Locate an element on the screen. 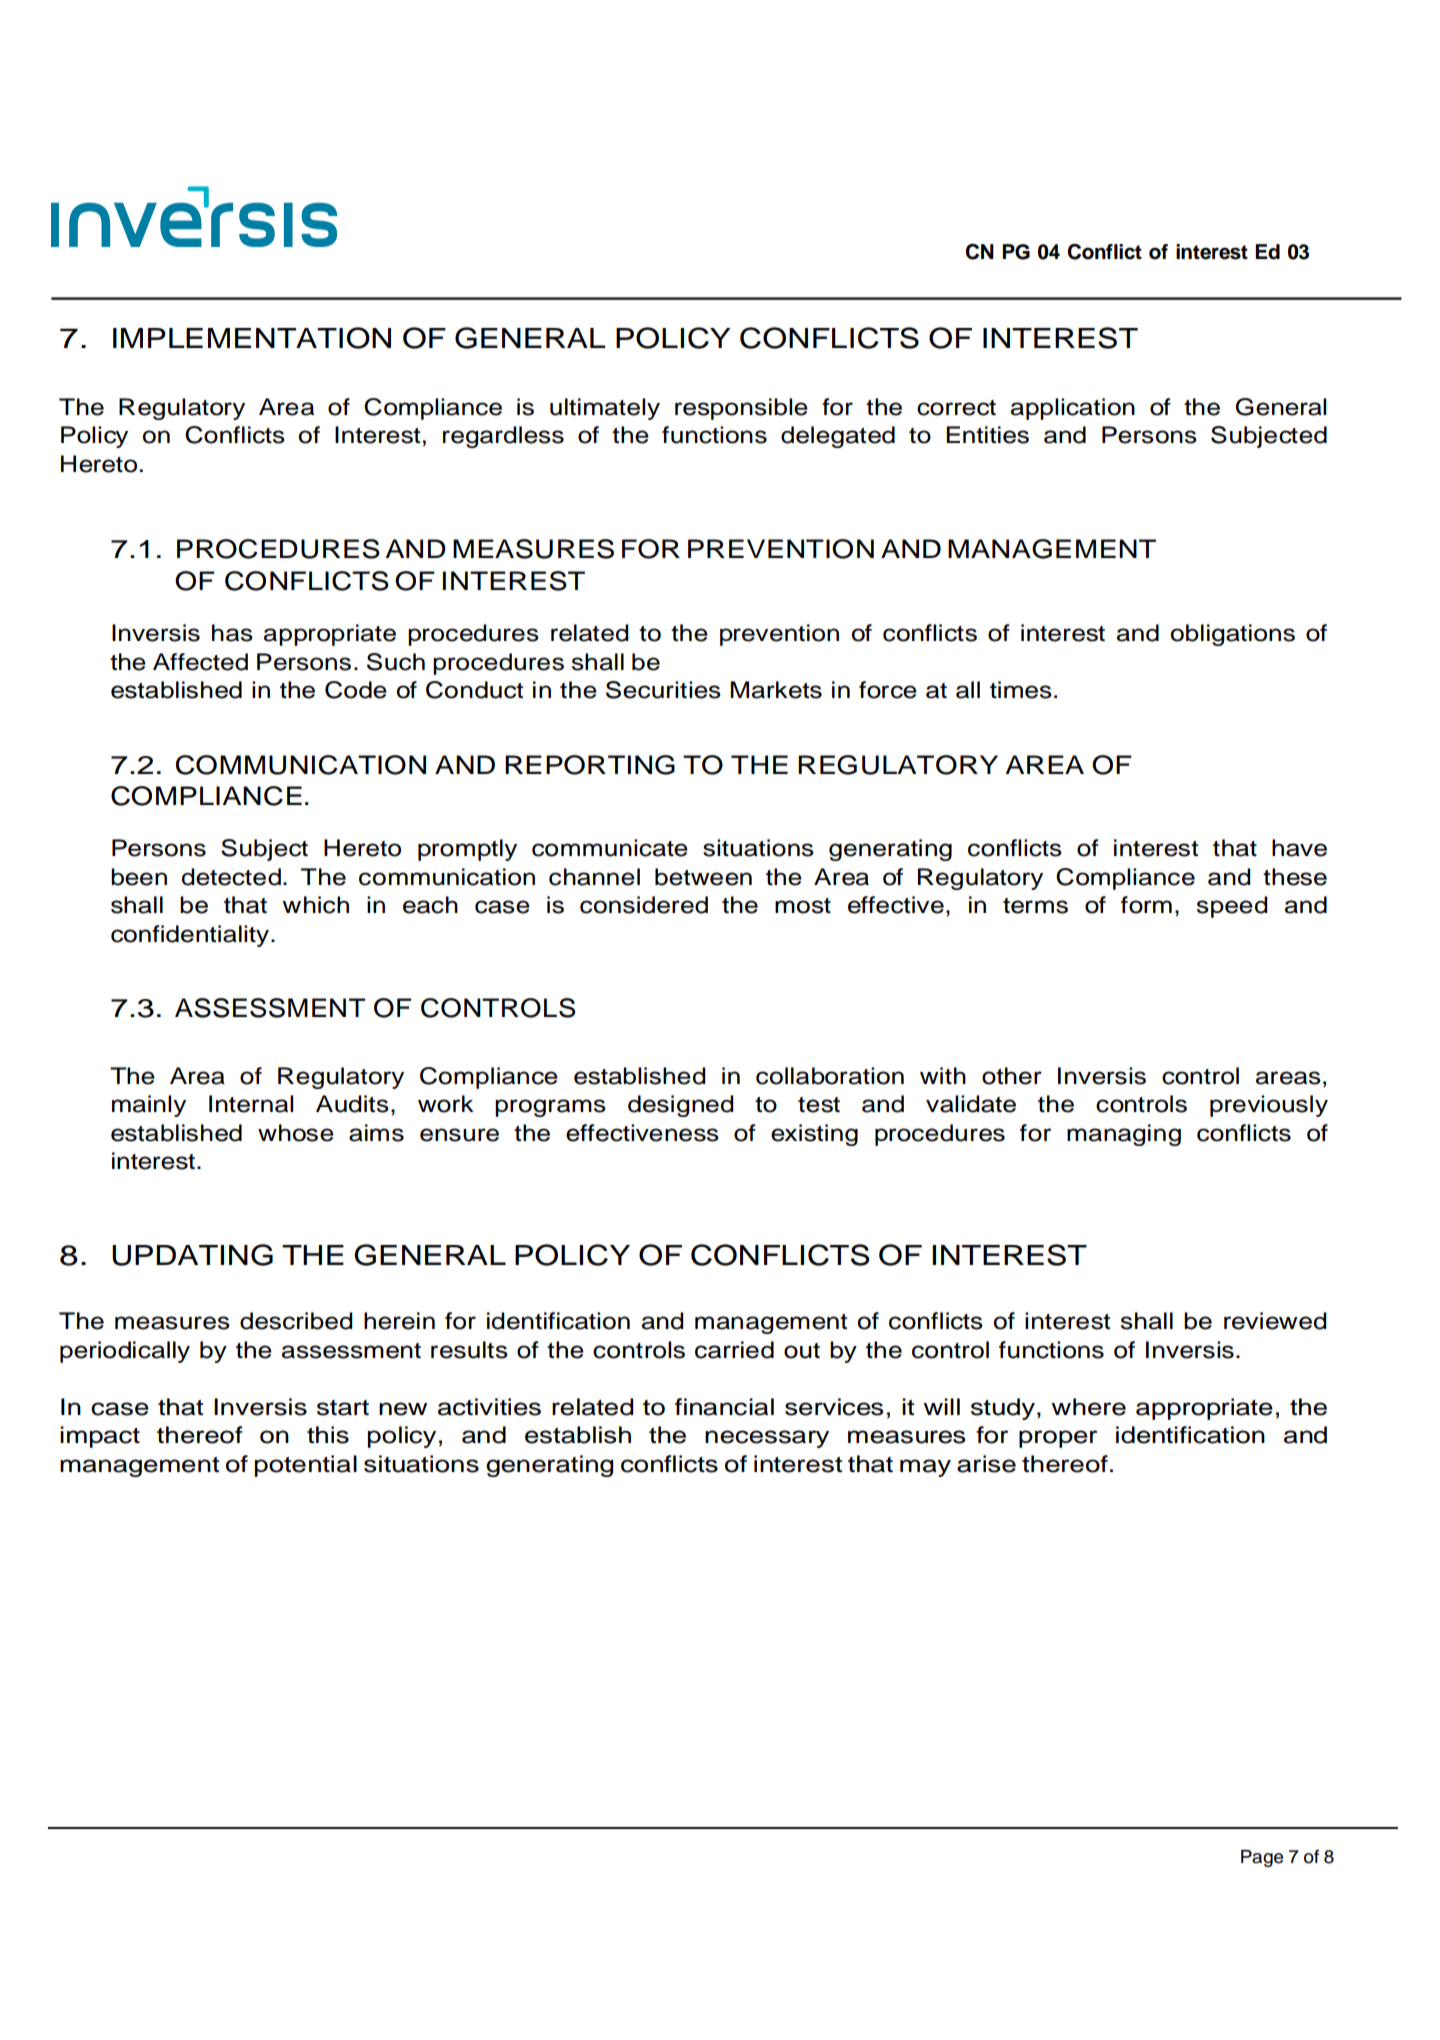 The height and width of the screenshot is (2040, 1440). reviewed is located at coordinates (1275, 1321).
